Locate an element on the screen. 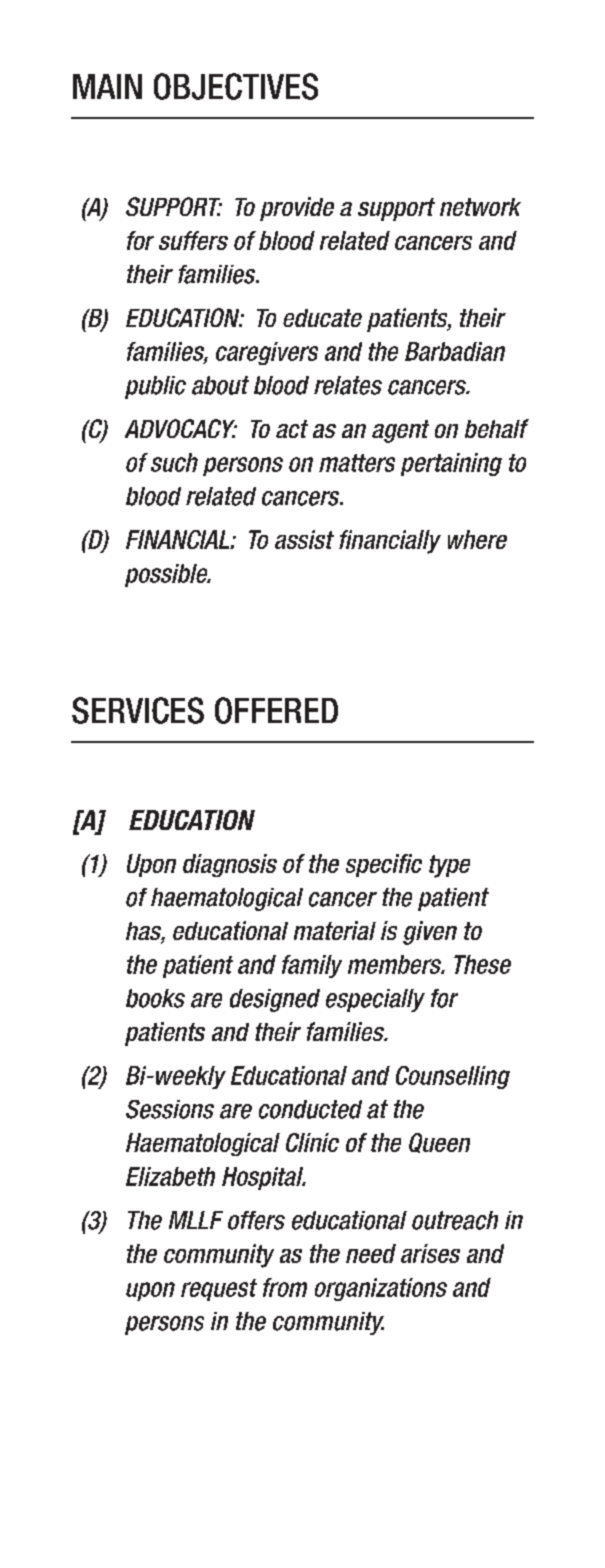 This screenshot has width=605, height=1568. act is located at coordinates (292, 429).
